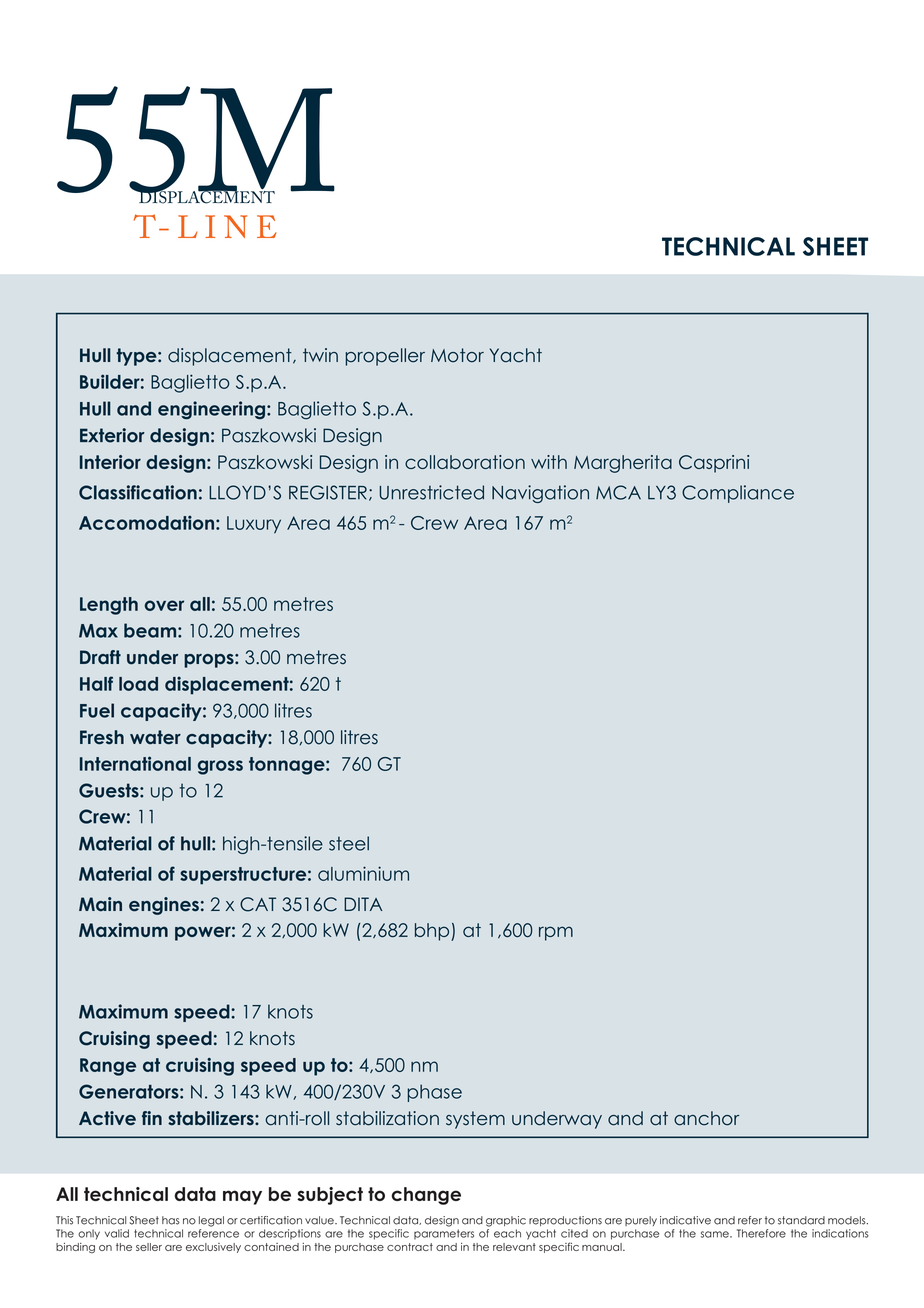  Describe the element at coordinates (432, 492) in the screenshot. I see `Unrestricted` at that location.
